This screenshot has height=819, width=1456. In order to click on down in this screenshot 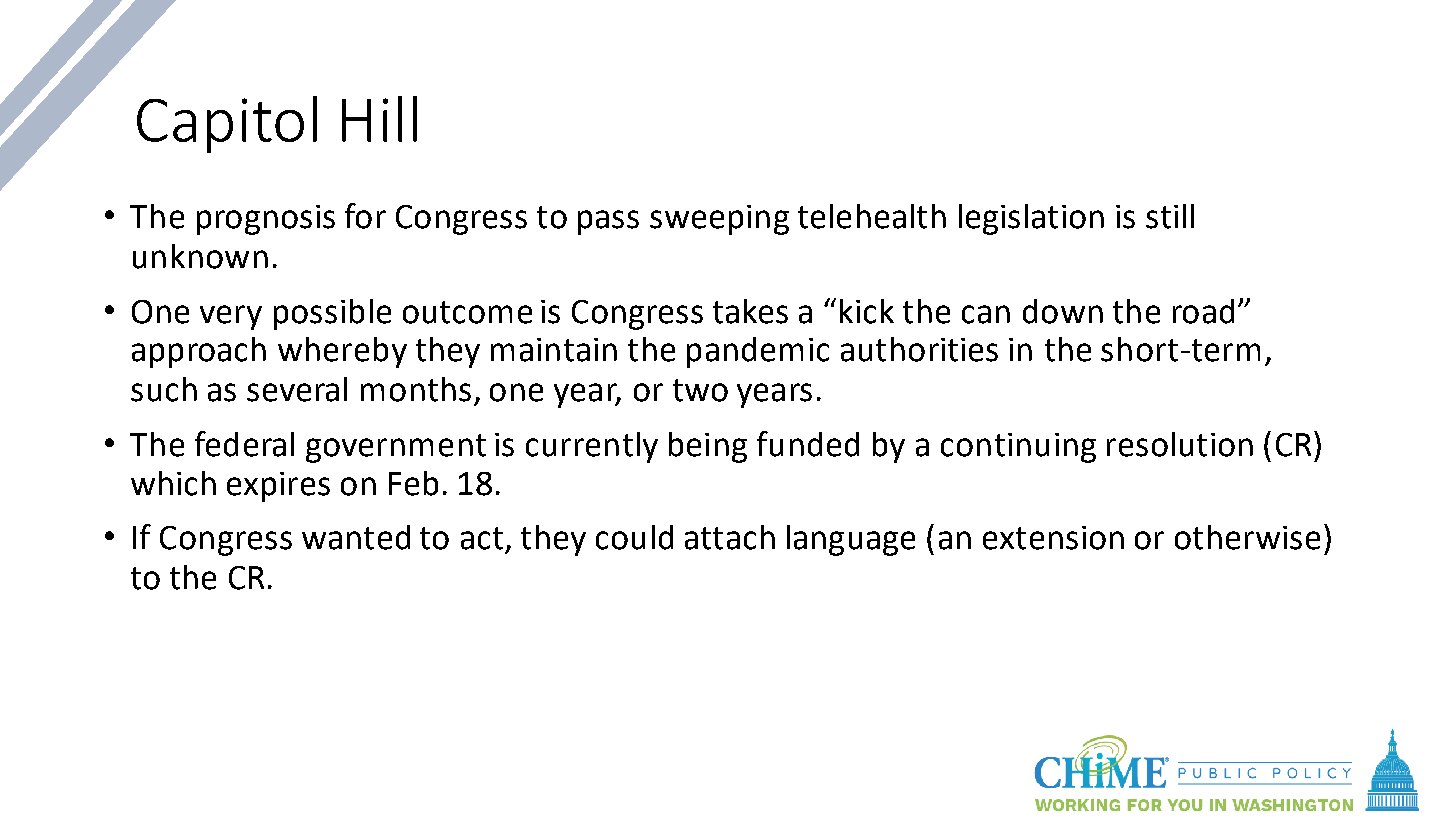, I will do `click(1063, 311)`.
